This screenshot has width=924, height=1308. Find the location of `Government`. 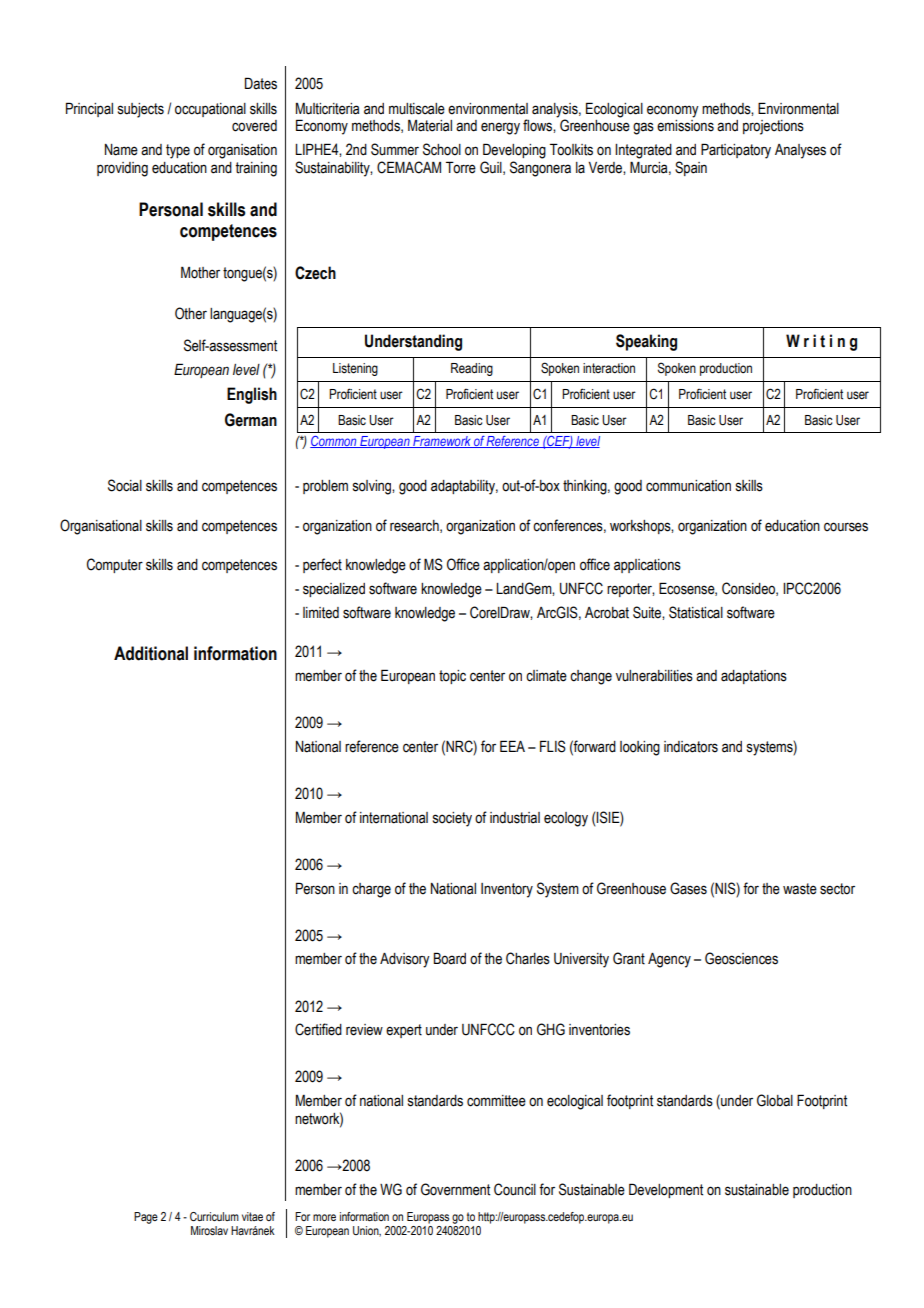

Government is located at coordinates (455, 1189).
